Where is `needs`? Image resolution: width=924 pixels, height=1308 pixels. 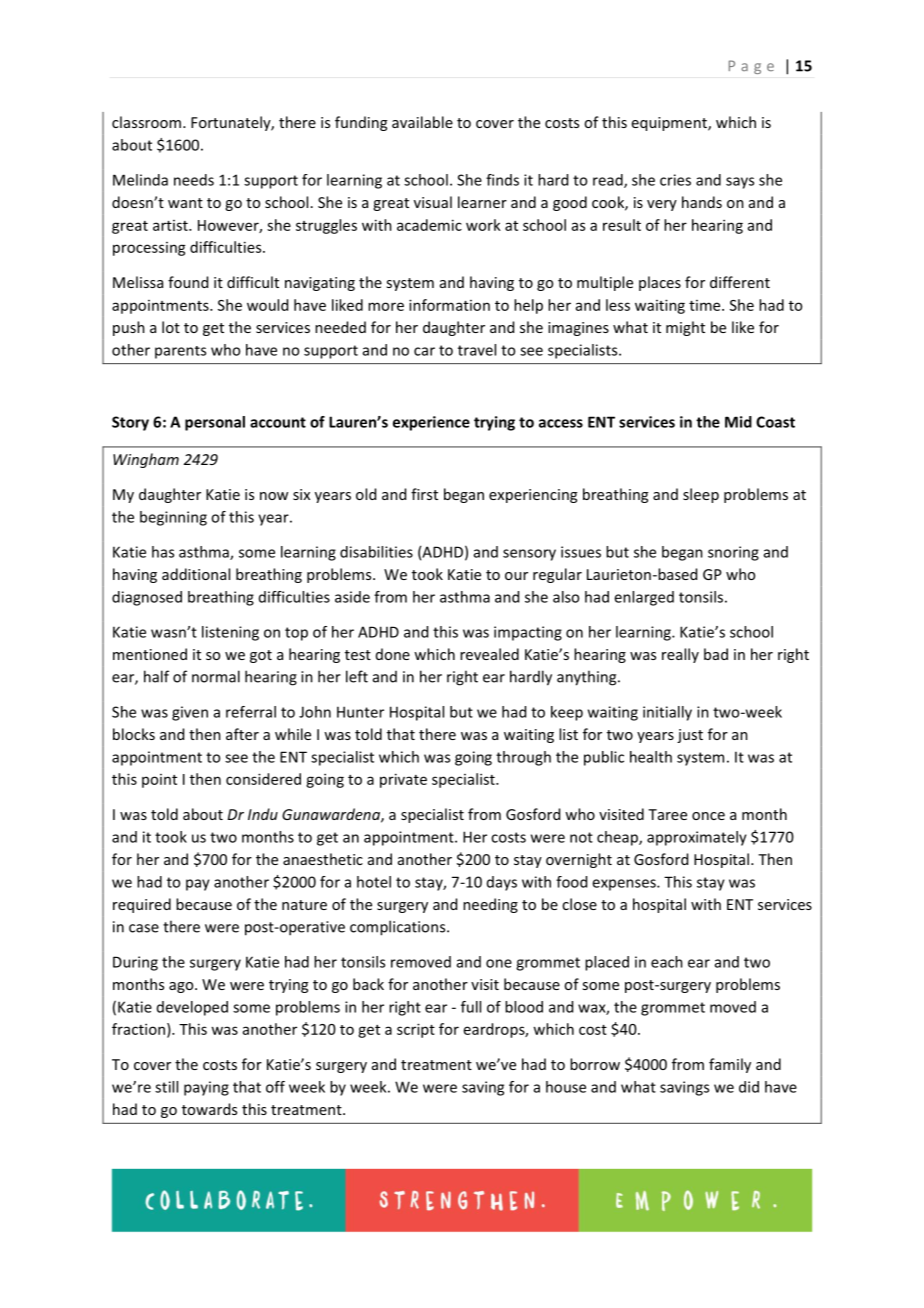
needs is located at coordinates (194, 180).
